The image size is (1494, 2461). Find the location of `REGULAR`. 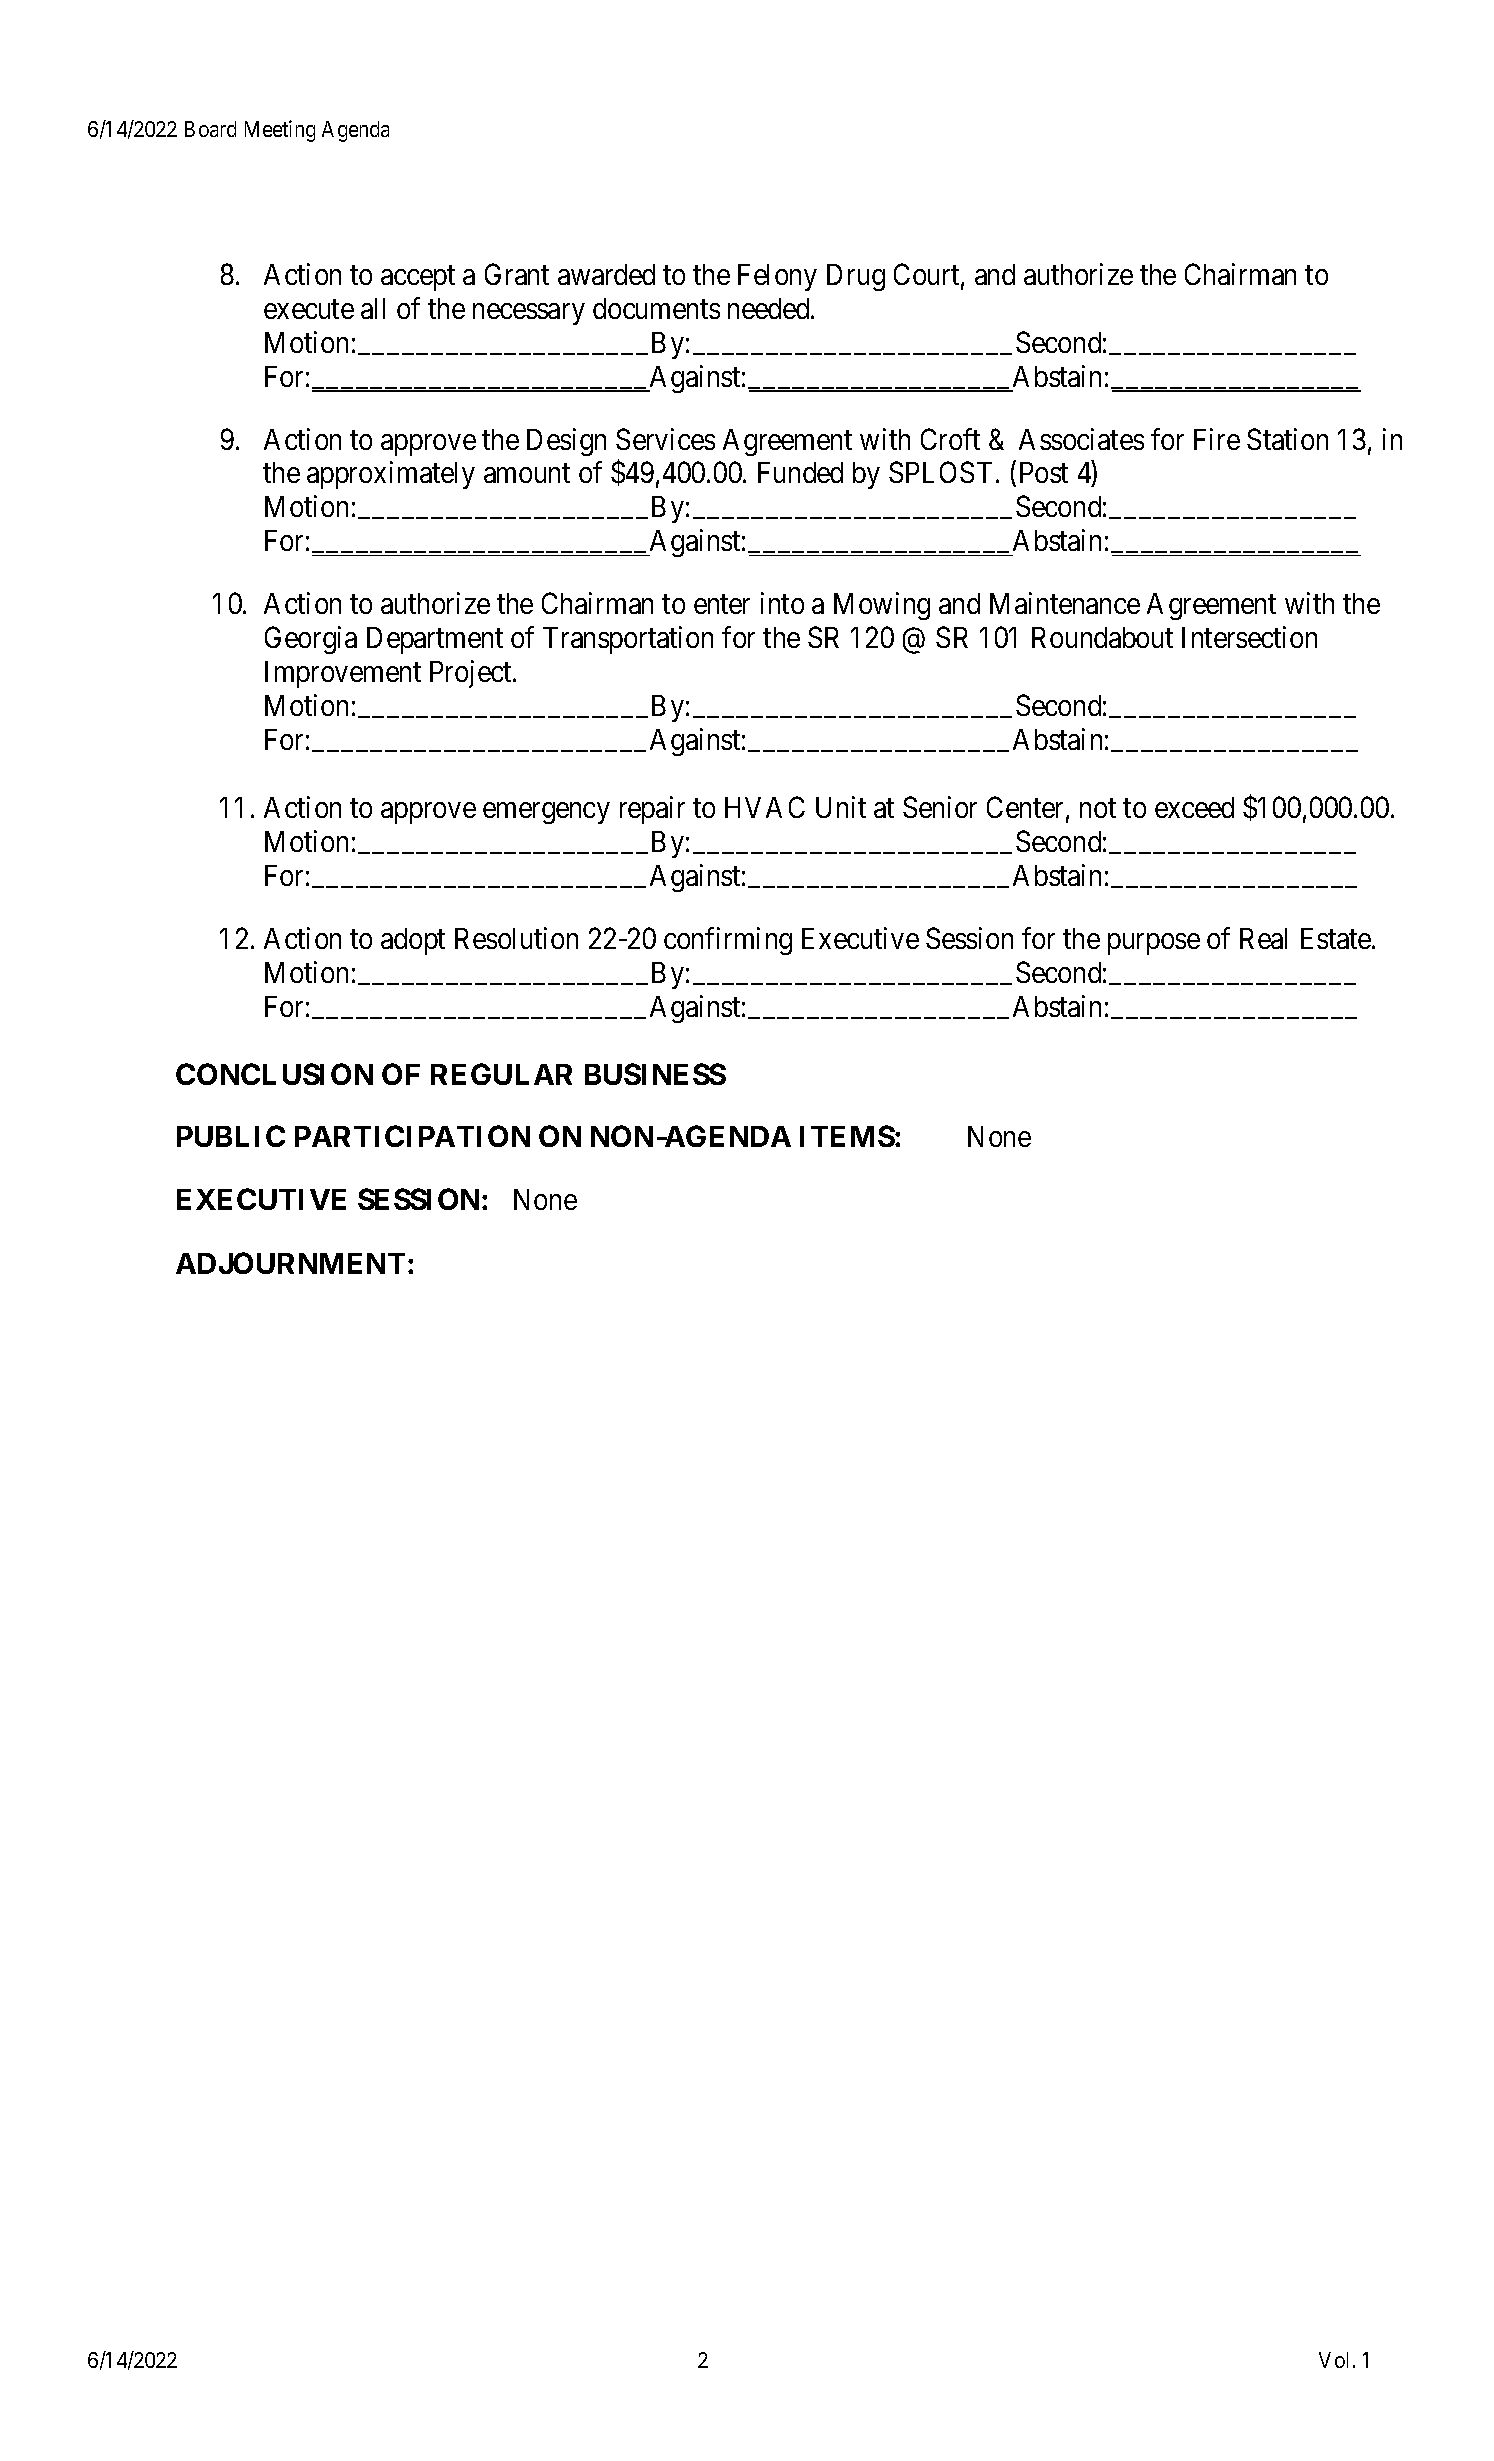

REGULAR is located at coordinates (501, 1074).
